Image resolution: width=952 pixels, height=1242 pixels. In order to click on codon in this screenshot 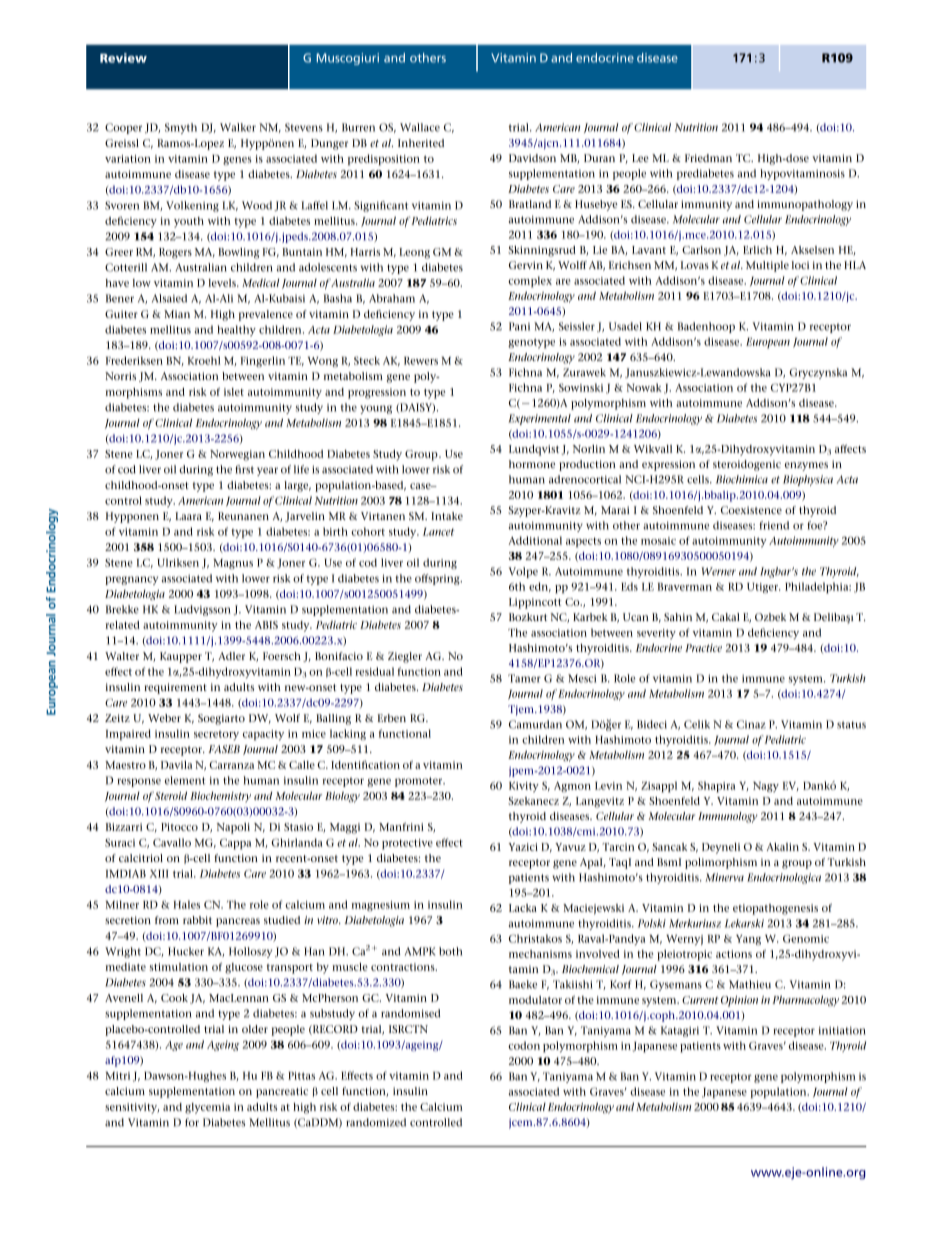, I will do `click(524, 1045)`.
